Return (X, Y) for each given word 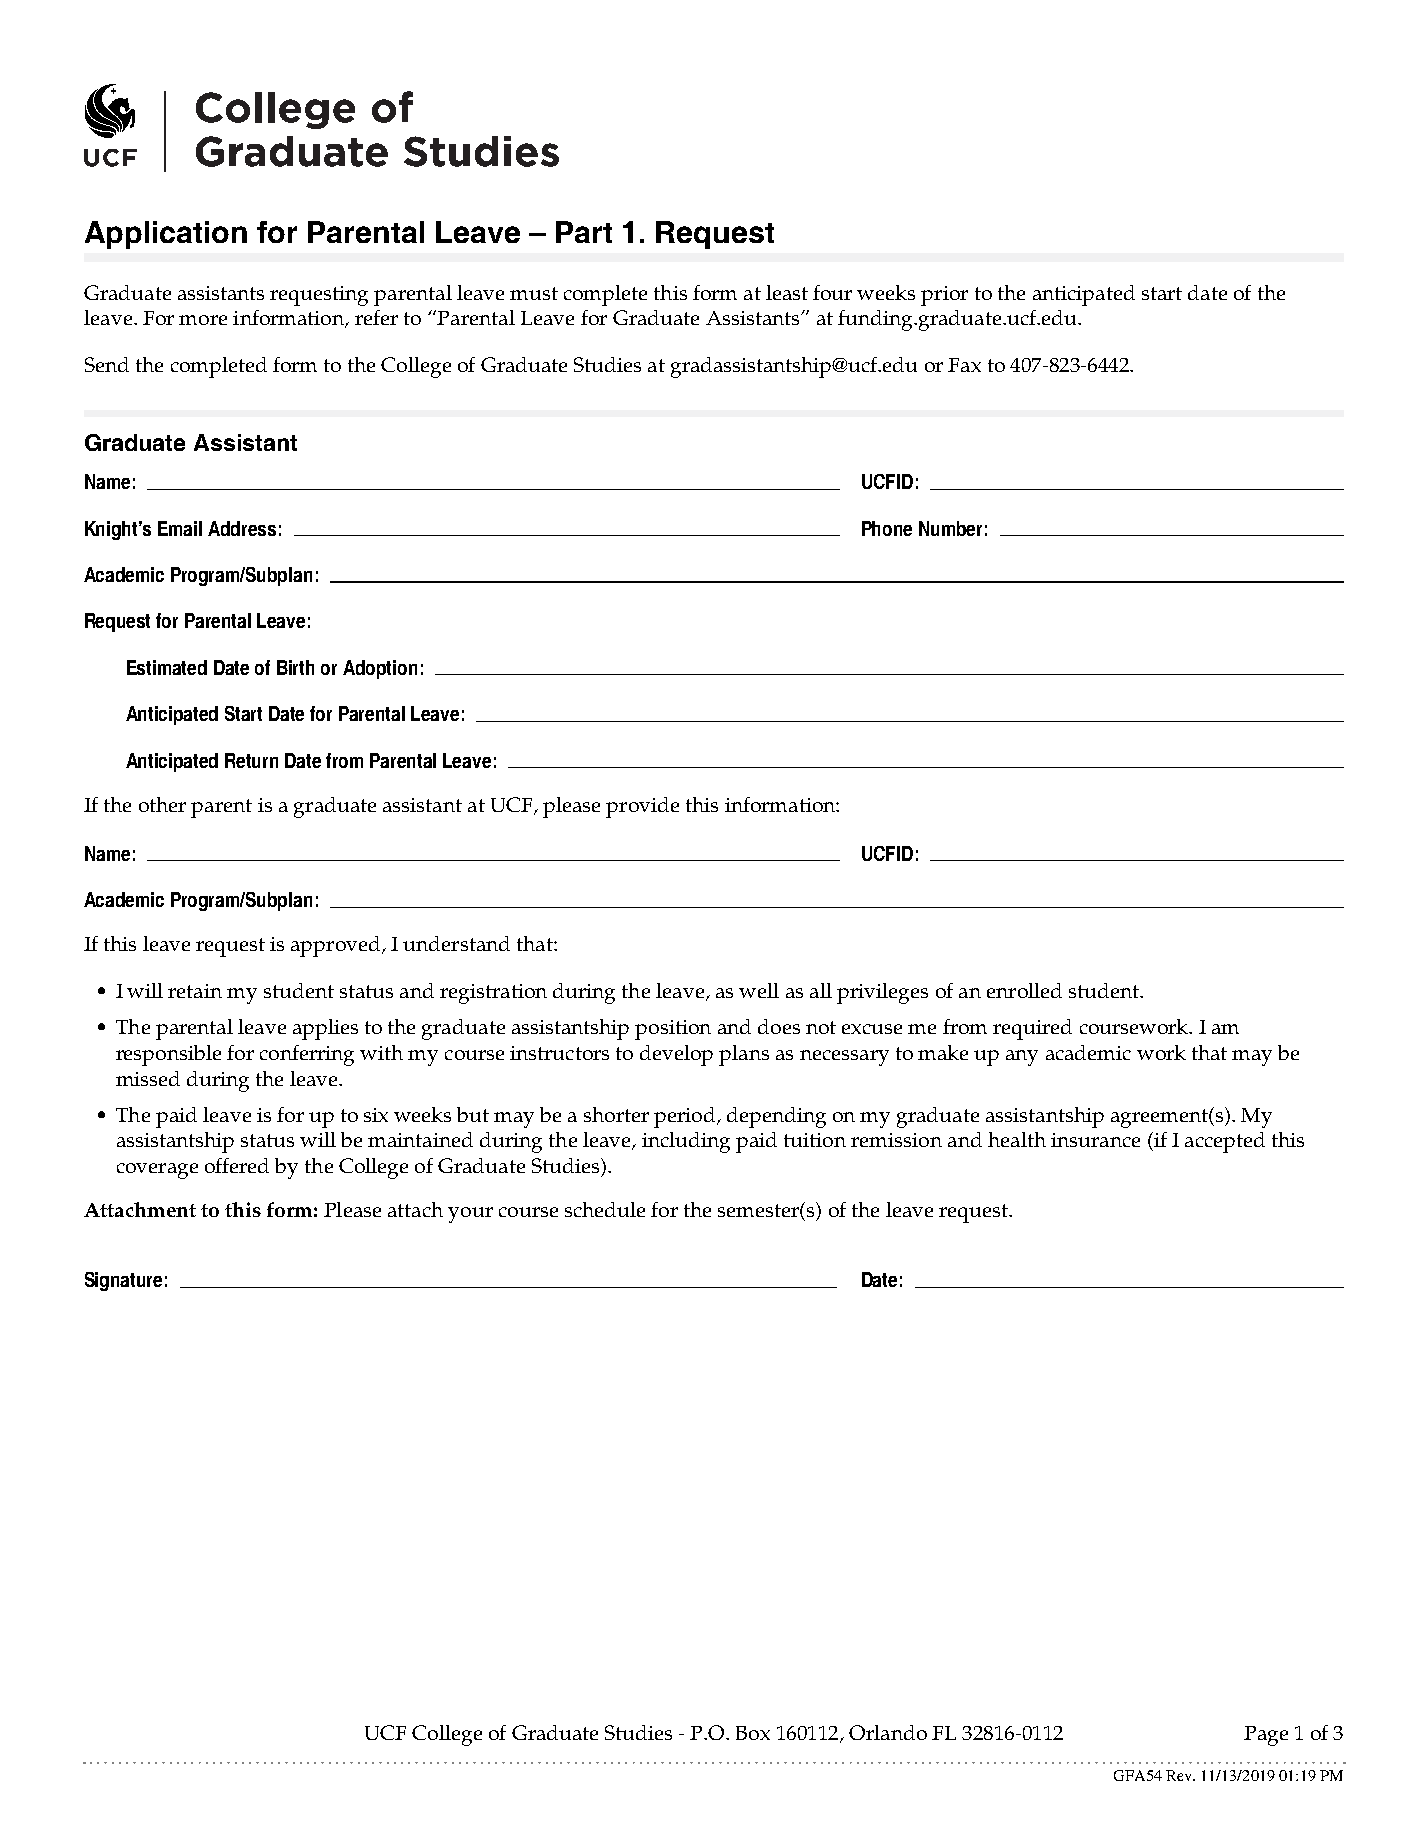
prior (944, 296)
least (787, 292)
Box (753, 1733)
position (673, 1030)
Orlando (888, 1732)
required (1032, 1029)
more (203, 320)
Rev (1180, 1775)
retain (195, 991)
